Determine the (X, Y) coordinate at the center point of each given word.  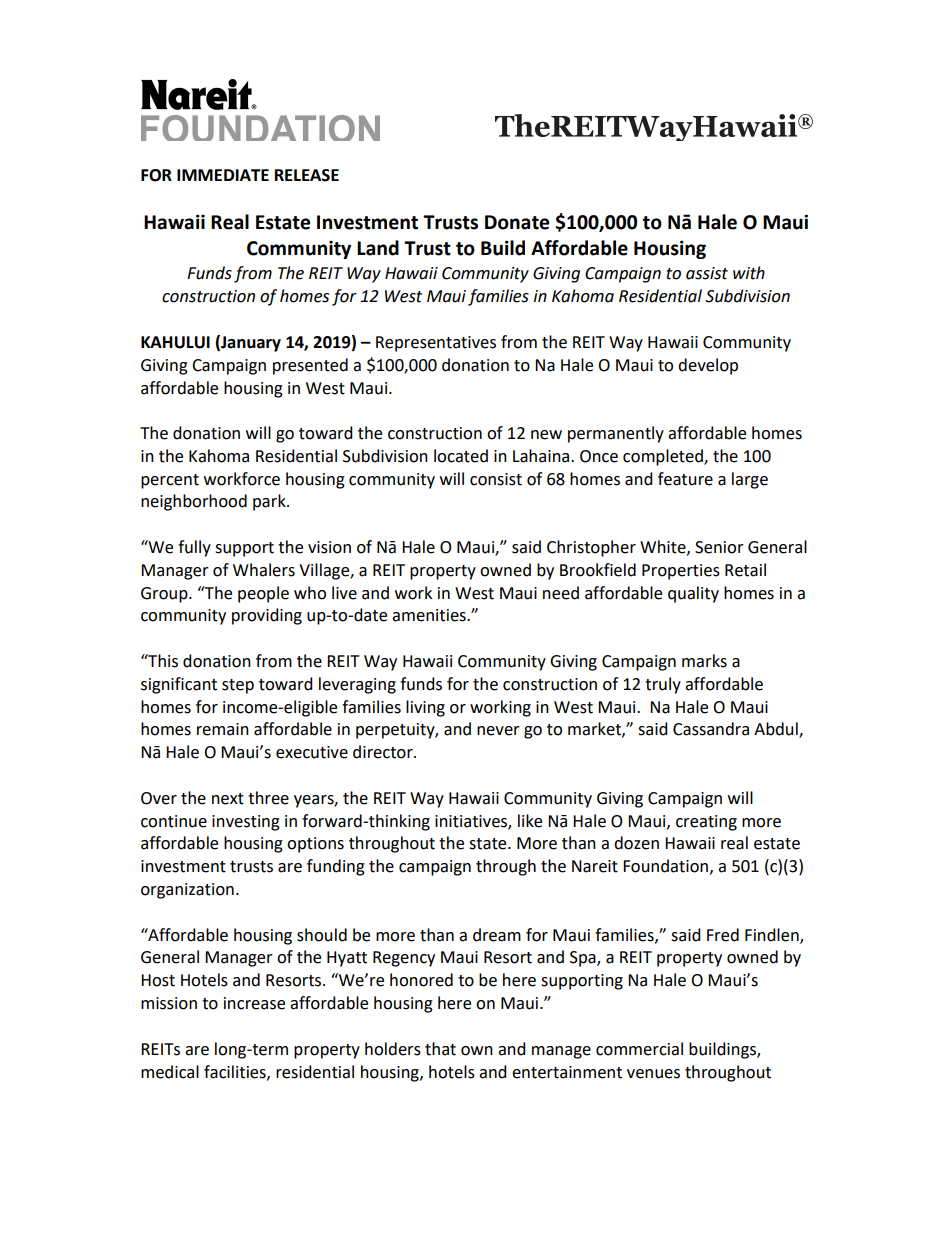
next (228, 799)
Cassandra (711, 729)
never (498, 731)
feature (685, 479)
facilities (236, 1072)
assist (707, 273)
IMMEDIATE (223, 175)
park (270, 502)
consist (496, 479)
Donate (517, 222)
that (440, 1049)
